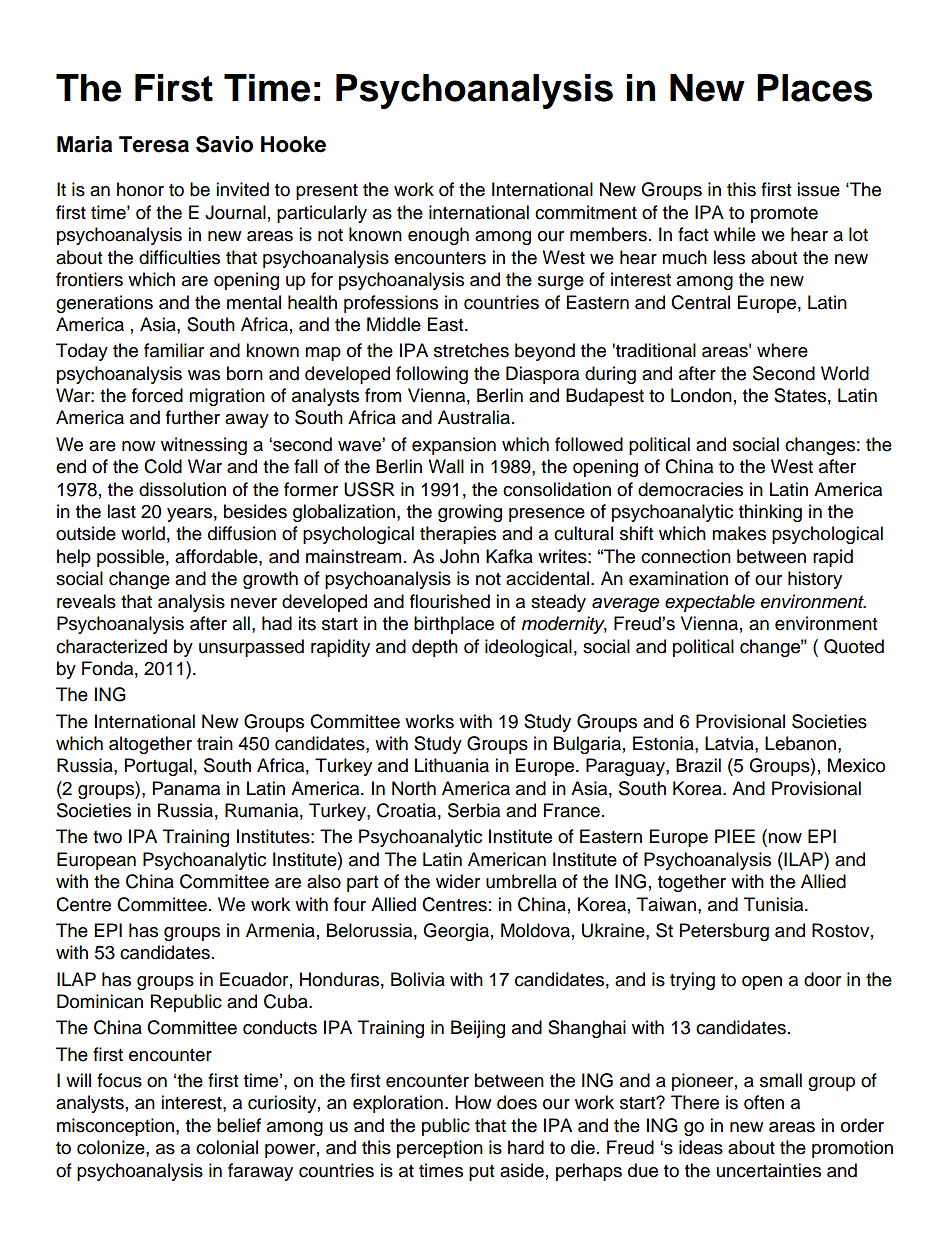 The height and width of the page is (1233, 952). What do you see at coordinates (158, 767) in the page?
I see `Portugal` at bounding box center [158, 767].
